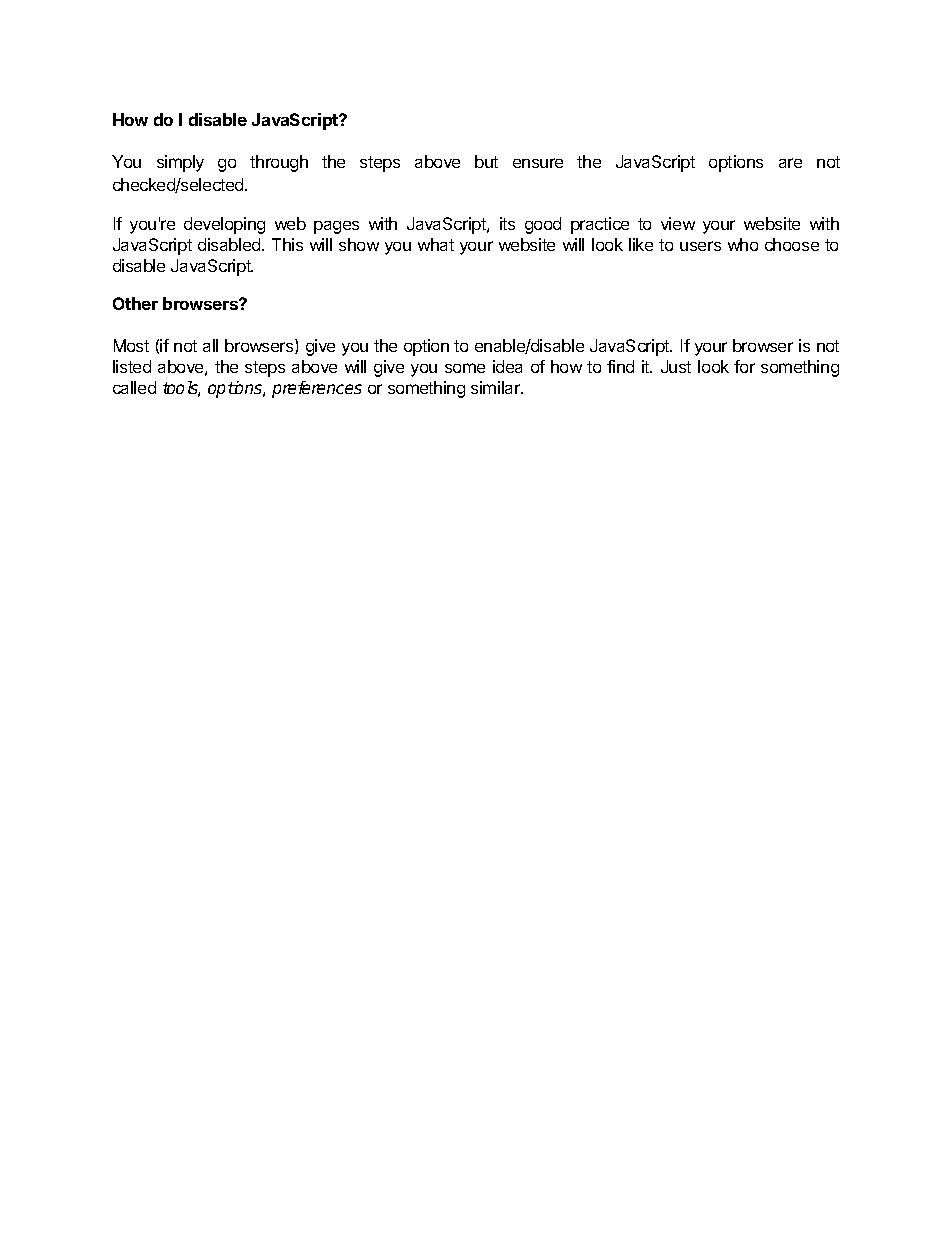  What do you see at coordinates (744, 366) in the page?
I see `for` at bounding box center [744, 366].
